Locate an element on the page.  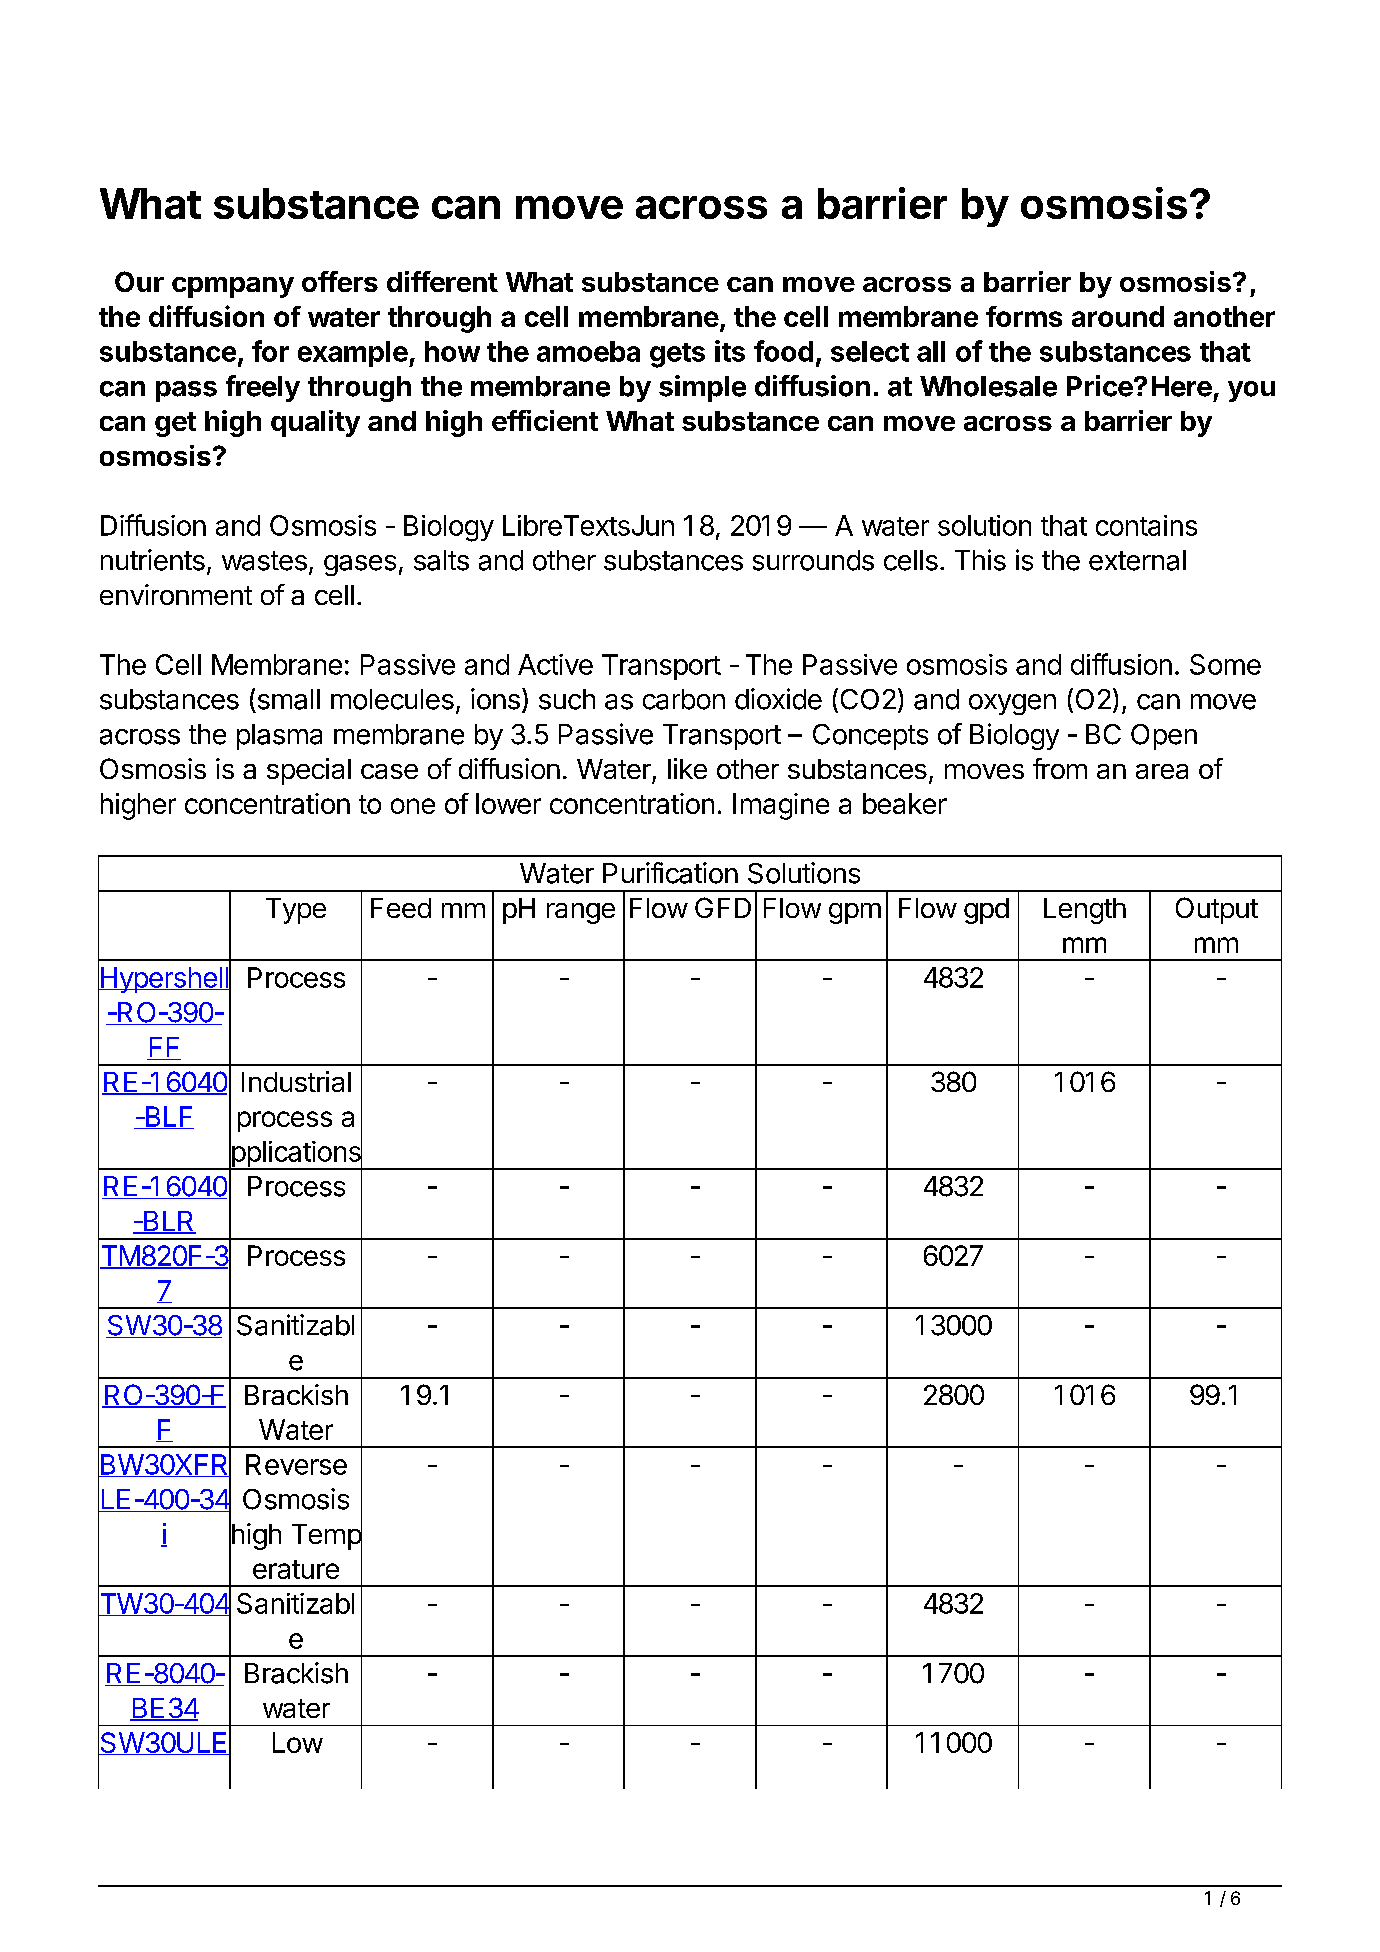
Open is located at coordinates (1164, 737).
